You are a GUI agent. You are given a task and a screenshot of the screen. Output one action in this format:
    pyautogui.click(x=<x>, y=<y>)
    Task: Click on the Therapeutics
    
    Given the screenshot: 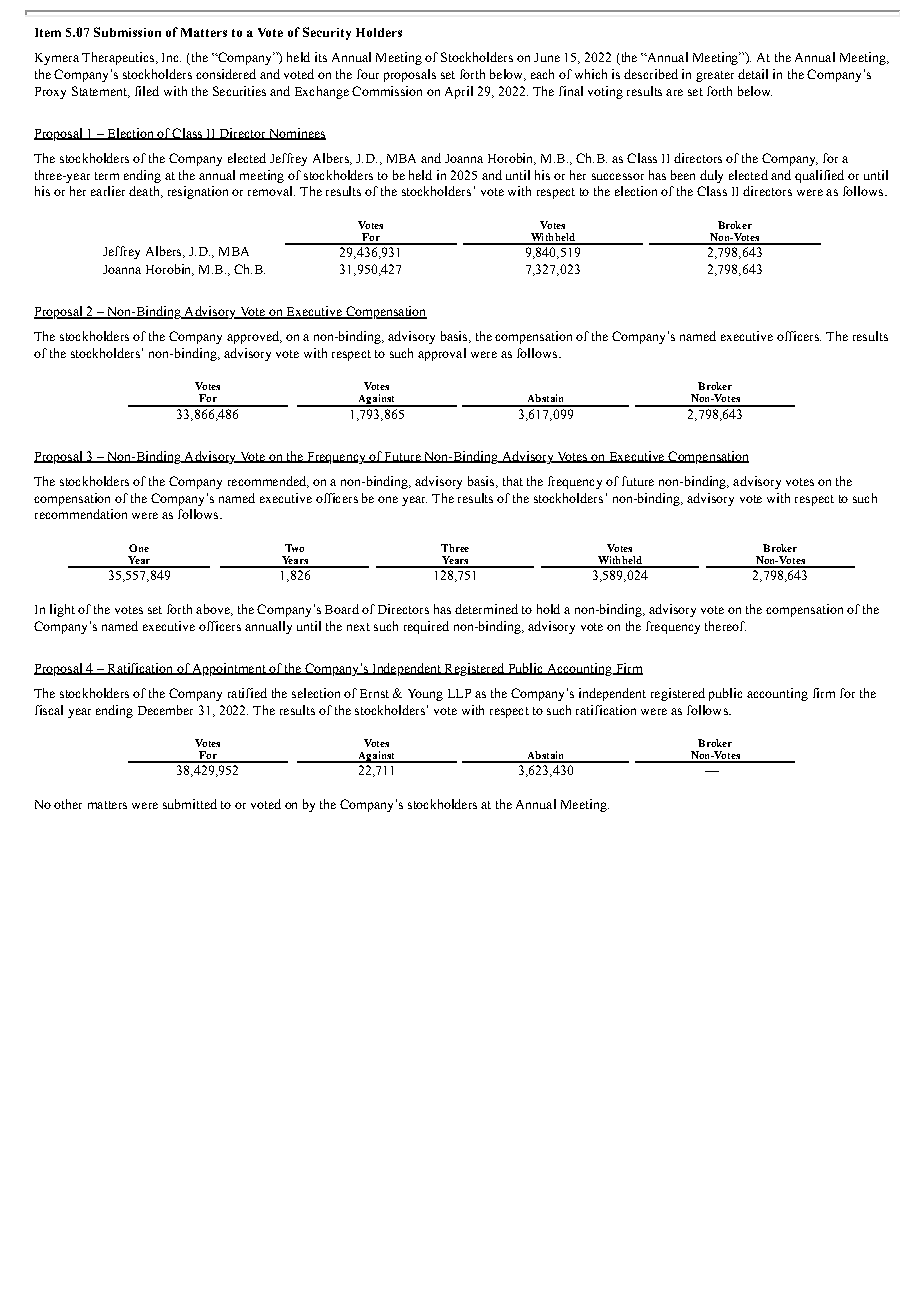 What is the action you would take?
    pyautogui.click(x=118, y=58)
